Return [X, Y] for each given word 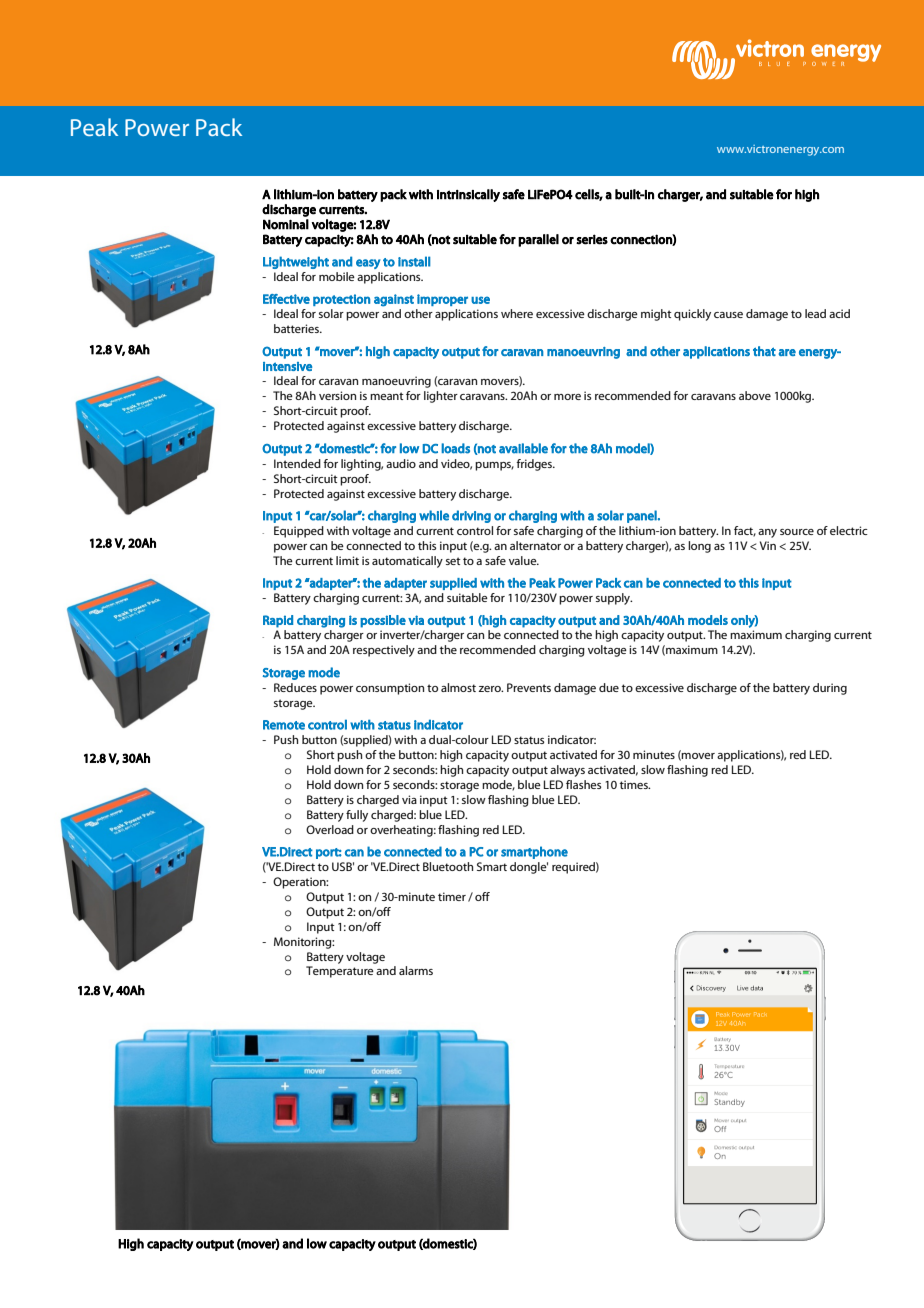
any [767, 533]
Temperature [340, 972]
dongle [529, 868]
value [524, 560]
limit [347, 560]
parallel [538, 240]
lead [815, 313]
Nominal [286, 224]
